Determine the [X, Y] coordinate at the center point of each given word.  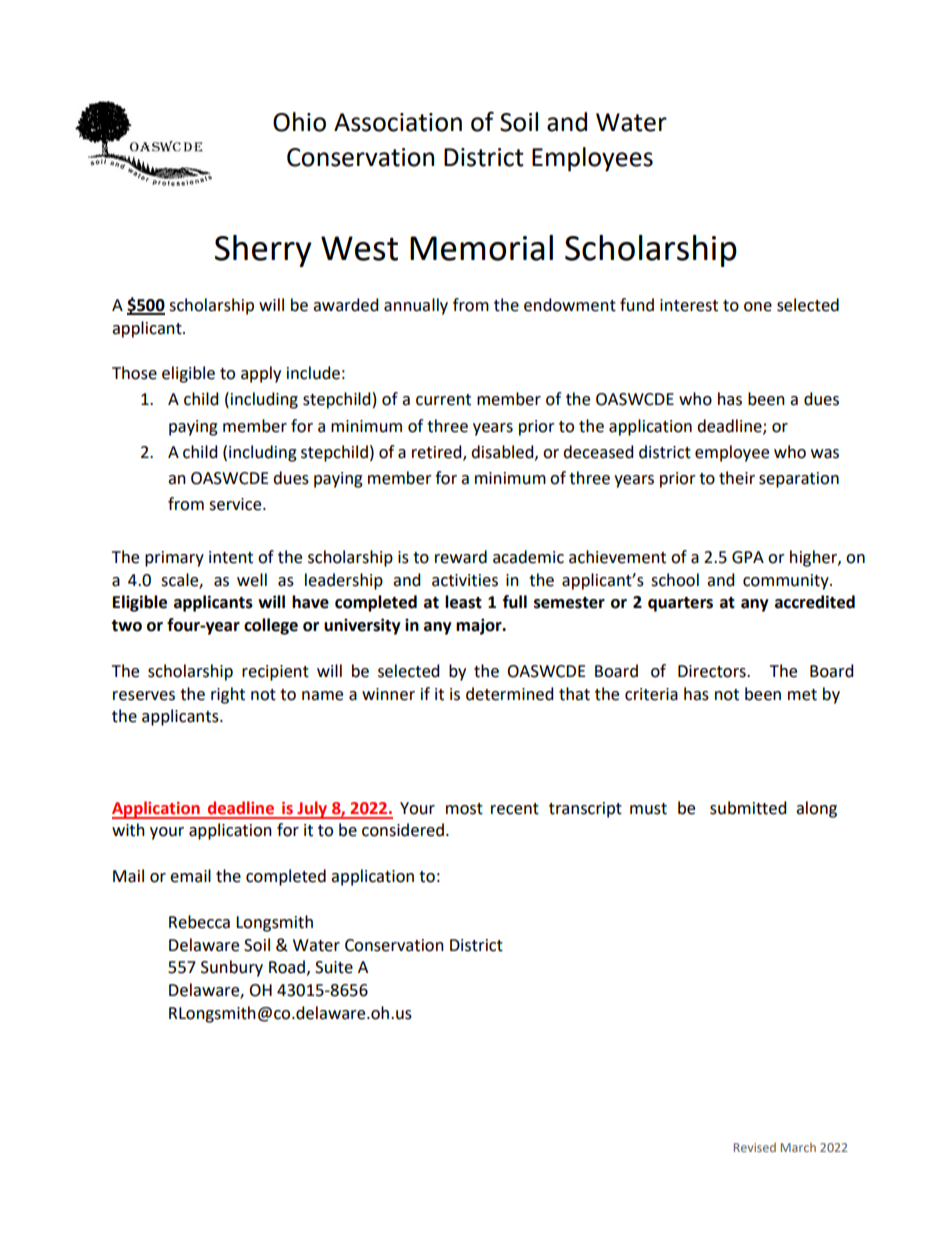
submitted [748, 808]
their [737, 478]
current [443, 400]
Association [398, 122]
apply [261, 374]
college [271, 626]
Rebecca [199, 922]
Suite [334, 967]
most [464, 809]
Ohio [299, 122]
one [758, 307]
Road [287, 967]
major [480, 626]
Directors [713, 671]
